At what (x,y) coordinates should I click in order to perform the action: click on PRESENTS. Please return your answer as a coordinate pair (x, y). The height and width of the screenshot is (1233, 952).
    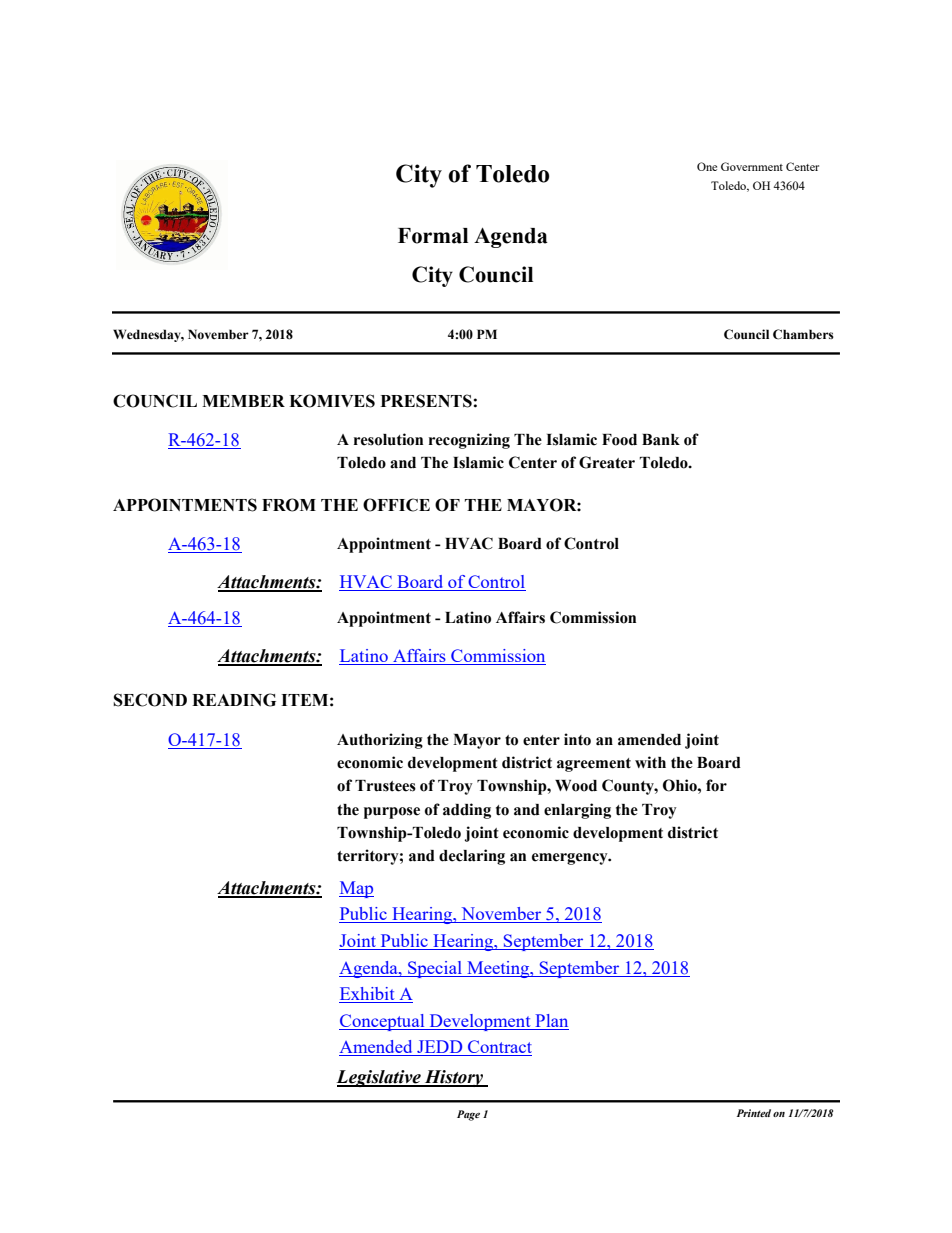
    Looking at the image, I should click on (426, 401).
